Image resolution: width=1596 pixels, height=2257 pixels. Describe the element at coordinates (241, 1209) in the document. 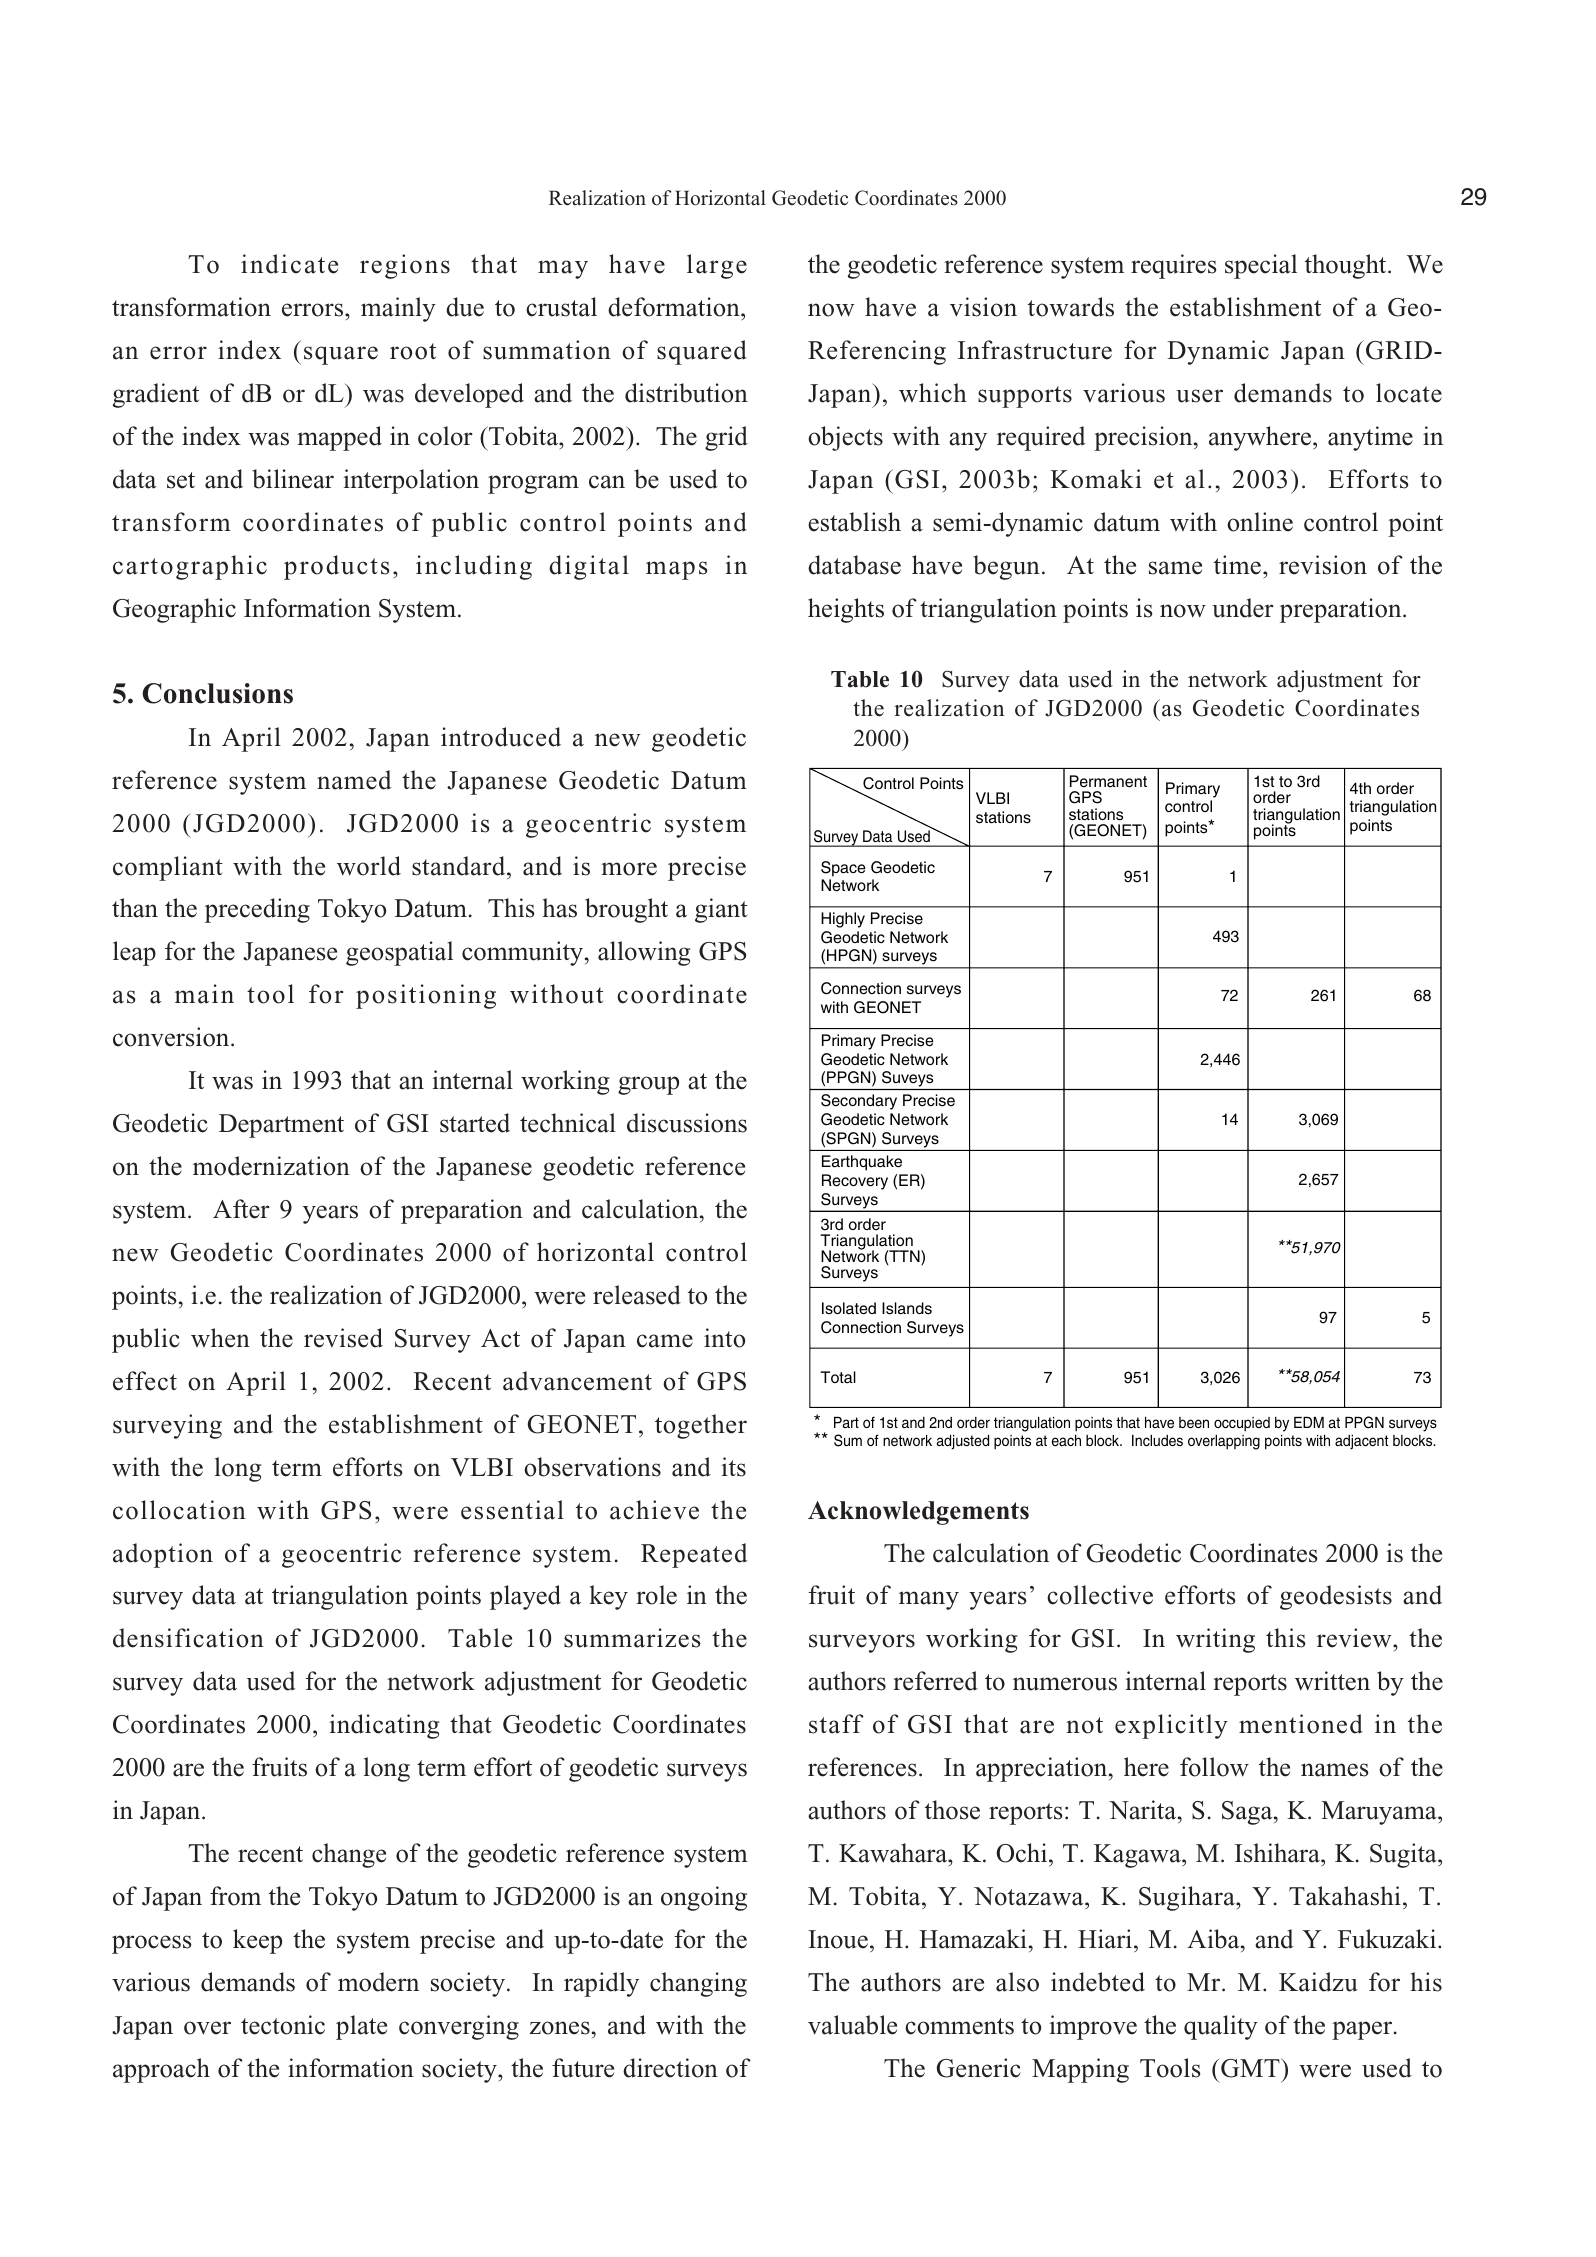

I see `After` at that location.
